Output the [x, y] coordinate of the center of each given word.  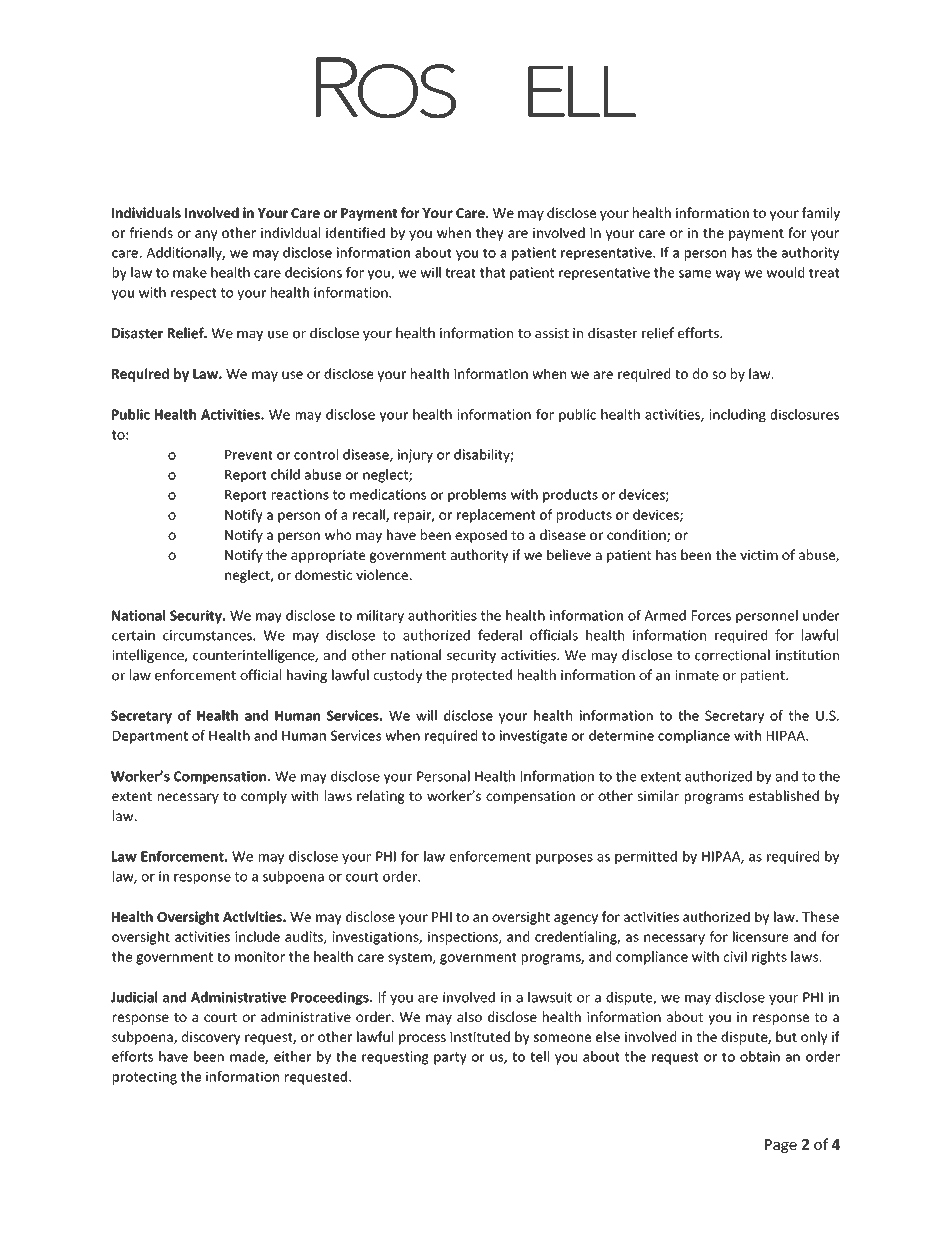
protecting [145, 1078]
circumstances [208, 635]
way [728, 275]
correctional [732, 655]
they [490, 234]
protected [482, 676]
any [206, 235]
